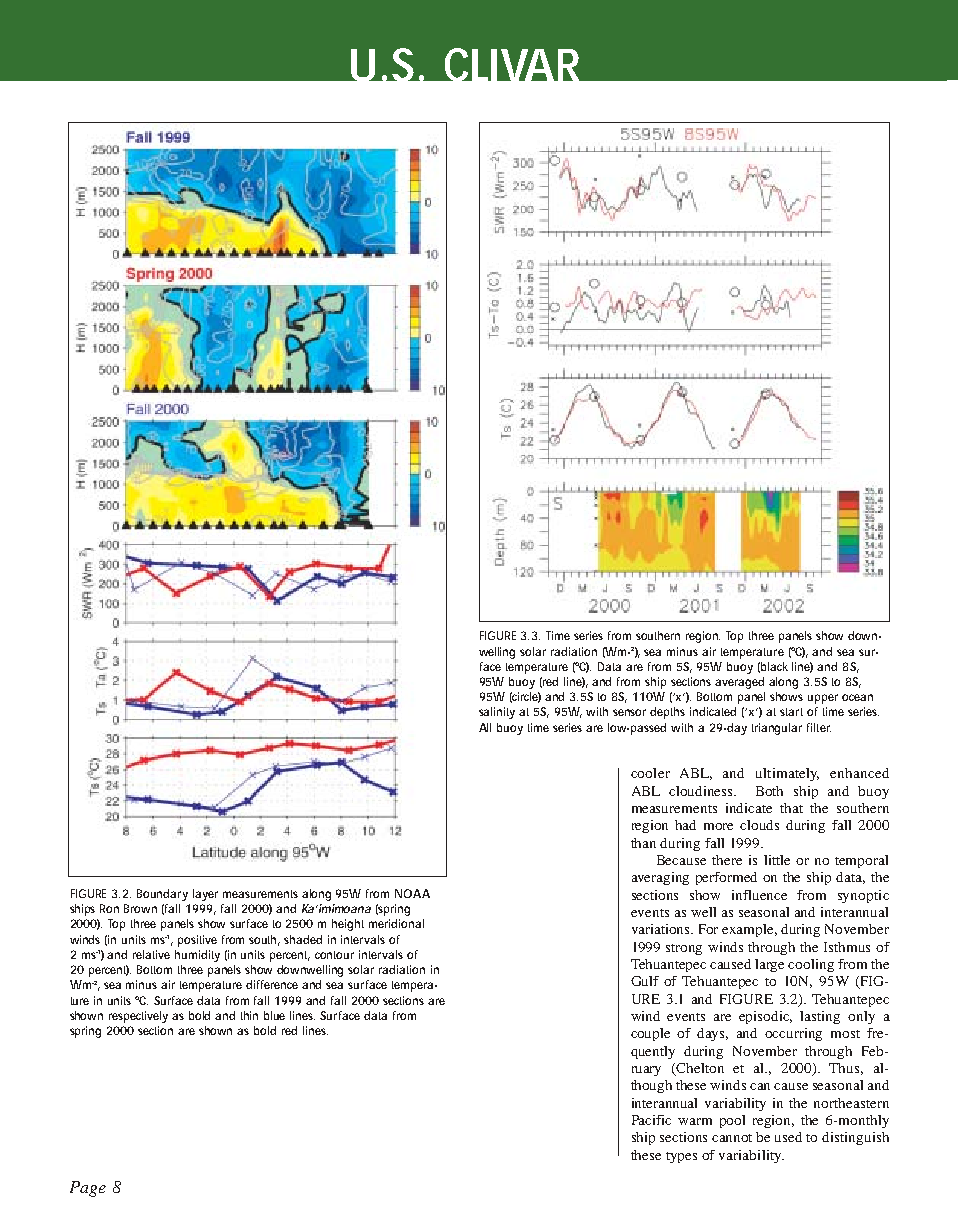 This screenshot has height=1232, width=958. What do you see at coordinates (88, 1189) in the screenshot?
I see `Page` at bounding box center [88, 1189].
